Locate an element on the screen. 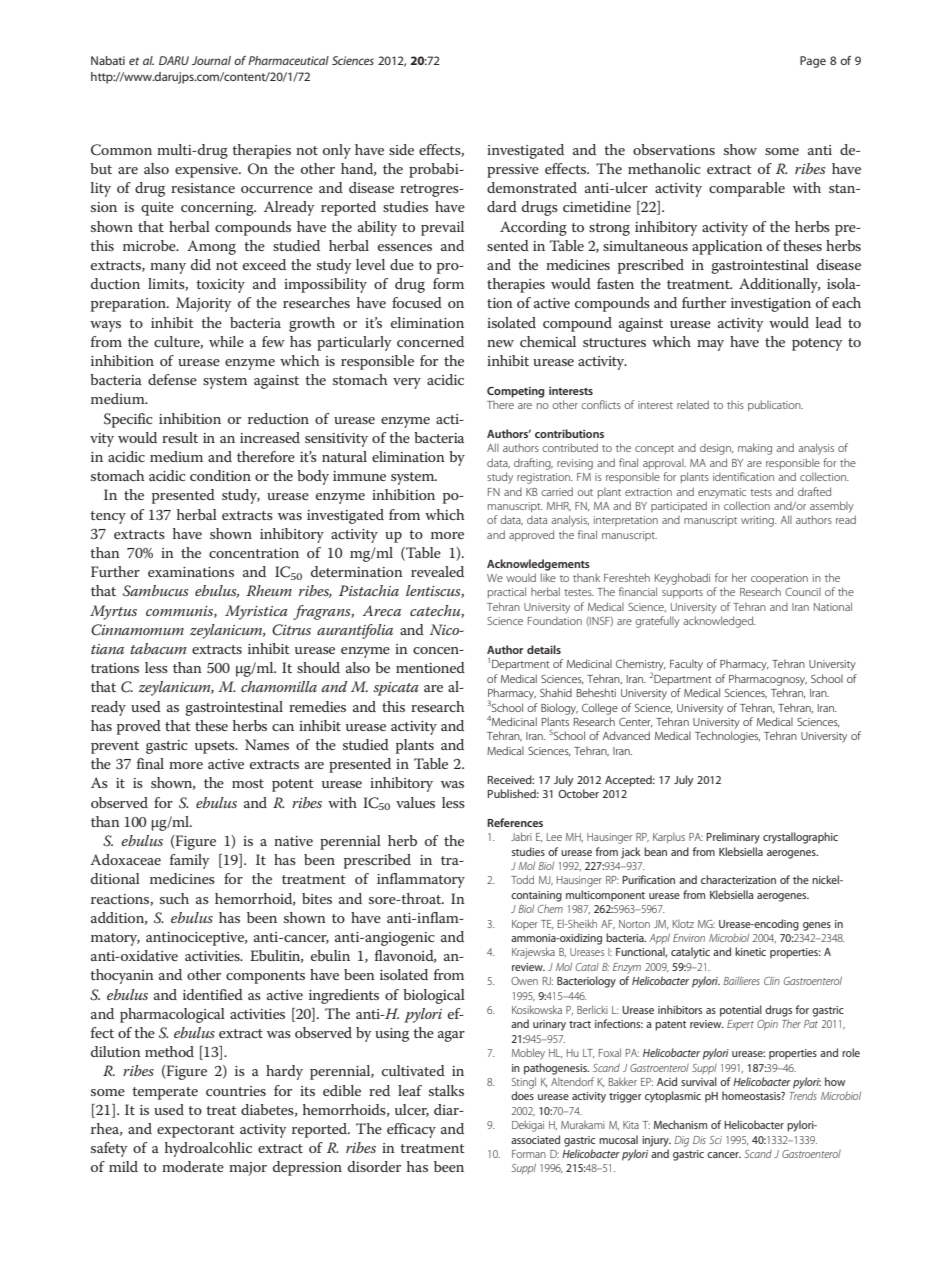 This screenshot has width=952, height=1270. Journal is located at coordinates (211, 60).
